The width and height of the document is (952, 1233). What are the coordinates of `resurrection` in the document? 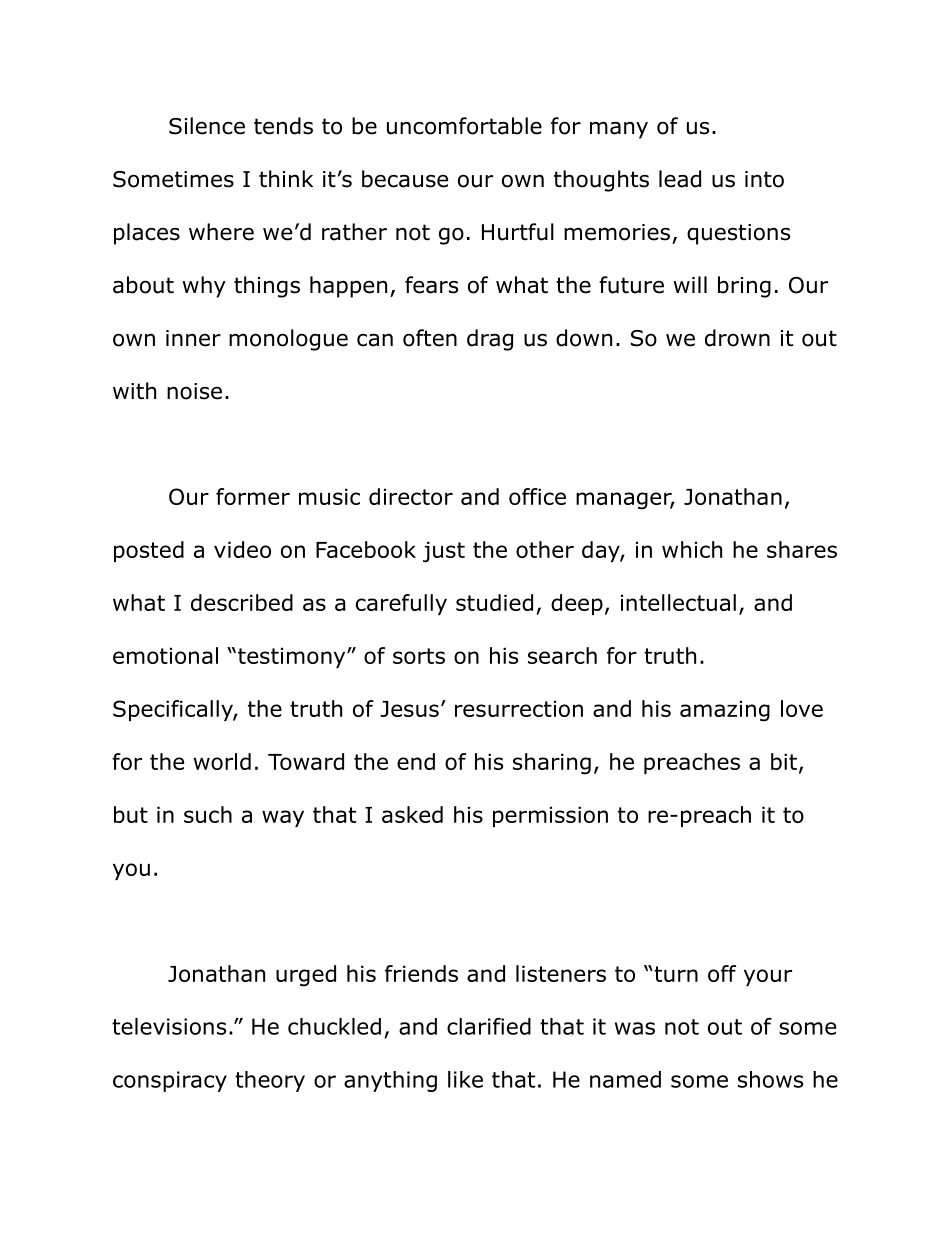 It's located at (519, 708).
